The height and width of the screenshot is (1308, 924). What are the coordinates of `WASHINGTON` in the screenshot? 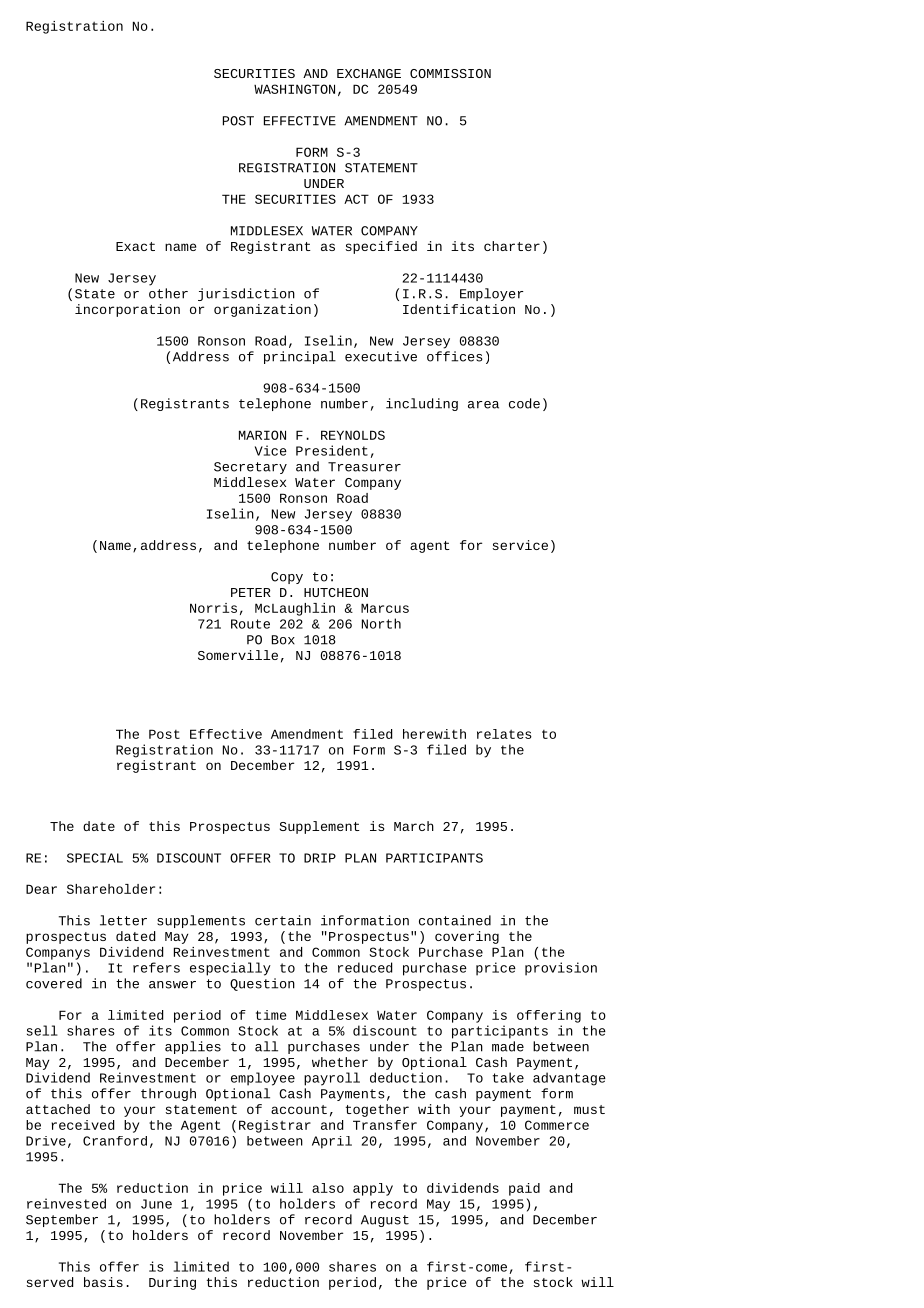 It's located at (294, 89).
